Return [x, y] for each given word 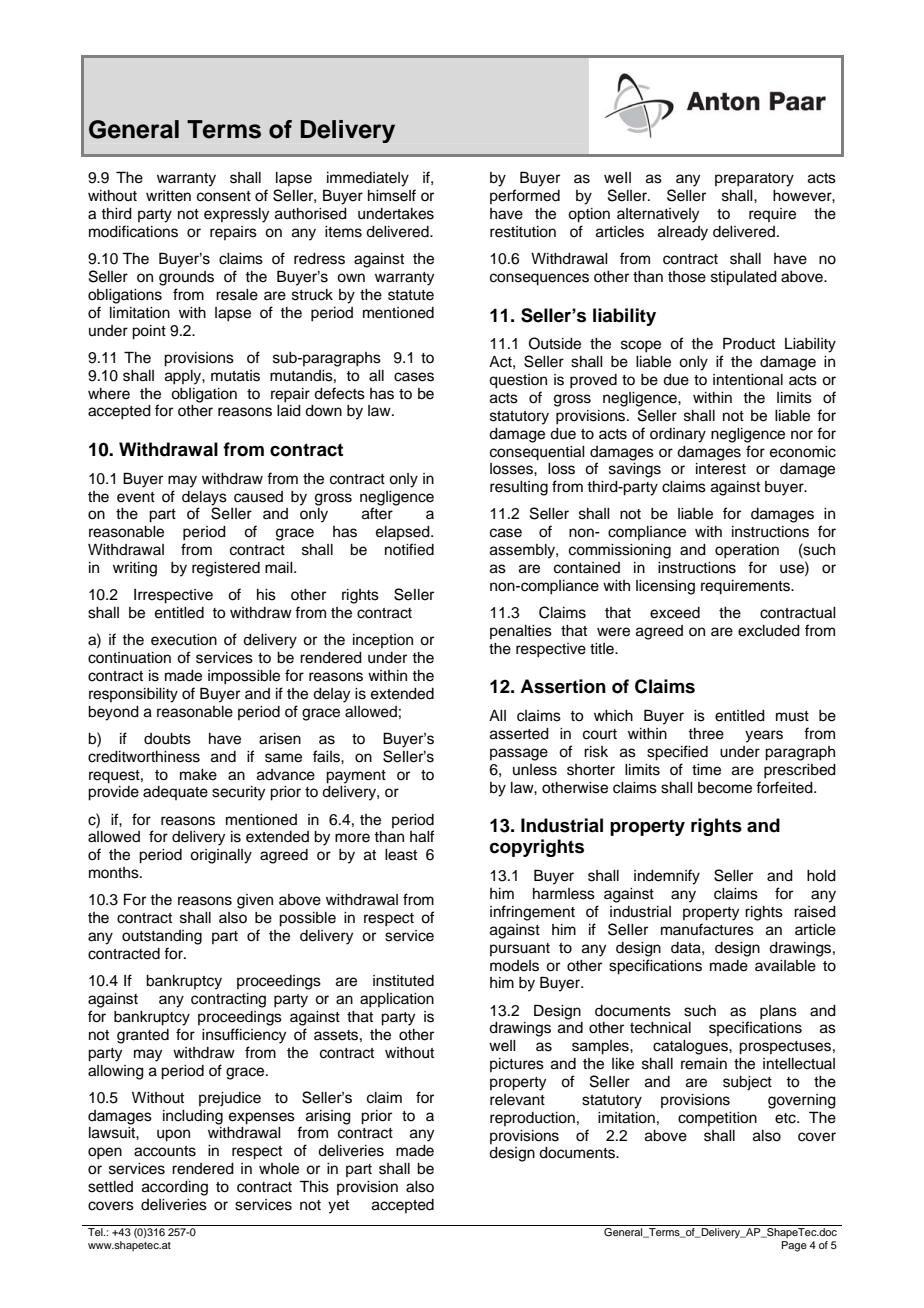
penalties [521, 632]
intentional [748, 380]
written [168, 196]
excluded [769, 631]
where [109, 394]
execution [184, 640]
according [175, 1188]
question [518, 381]
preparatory [754, 180]
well [502, 1046]
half [422, 836]
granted [143, 1036]
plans [778, 1012]
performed [525, 196]
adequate [175, 793]
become [725, 788]
